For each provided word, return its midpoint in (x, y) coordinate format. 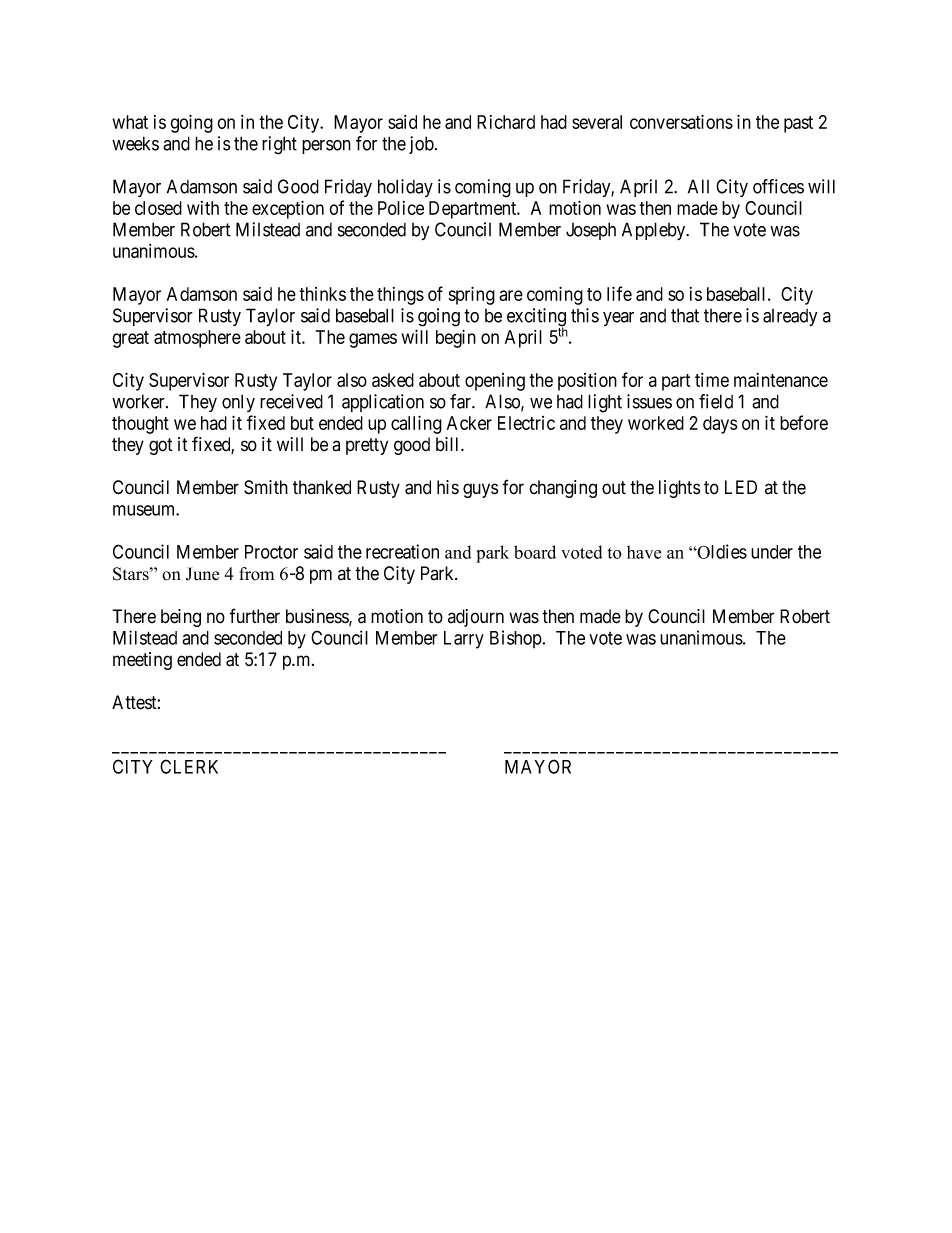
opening (495, 382)
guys (480, 490)
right (279, 145)
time (712, 380)
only (238, 403)
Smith (266, 487)
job (421, 145)
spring (472, 295)
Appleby (655, 231)
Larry (464, 640)
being (181, 618)
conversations (681, 121)
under (772, 552)
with (203, 208)
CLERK (189, 766)
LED (741, 487)
